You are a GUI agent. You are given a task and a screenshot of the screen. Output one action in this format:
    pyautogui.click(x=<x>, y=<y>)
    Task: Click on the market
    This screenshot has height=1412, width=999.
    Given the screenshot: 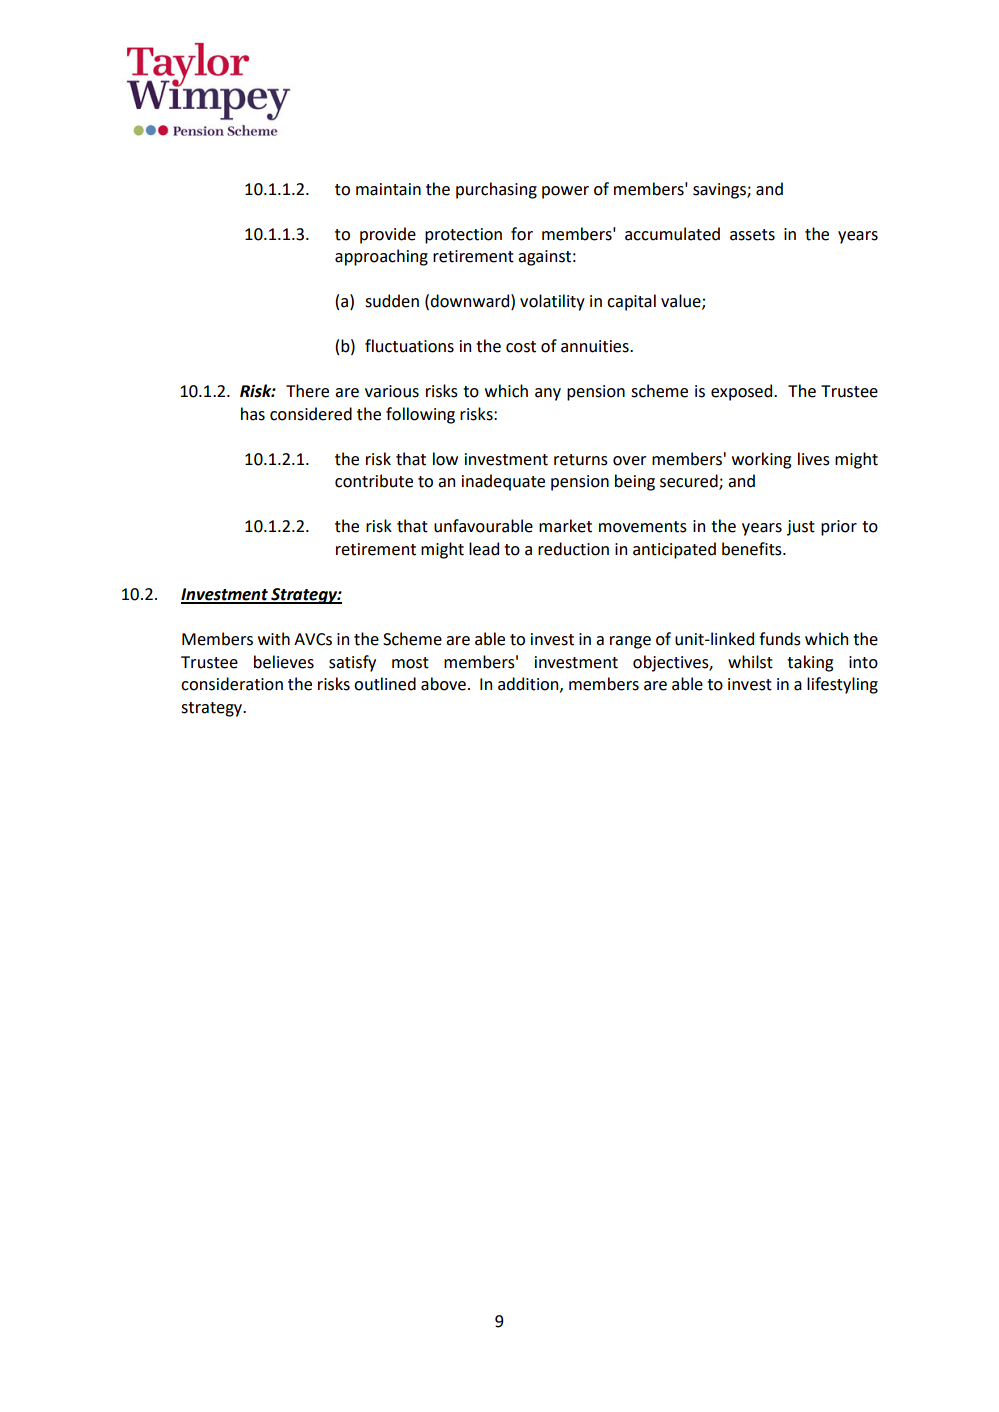 What is the action you would take?
    pyautogui.click(x=565, y=526)
